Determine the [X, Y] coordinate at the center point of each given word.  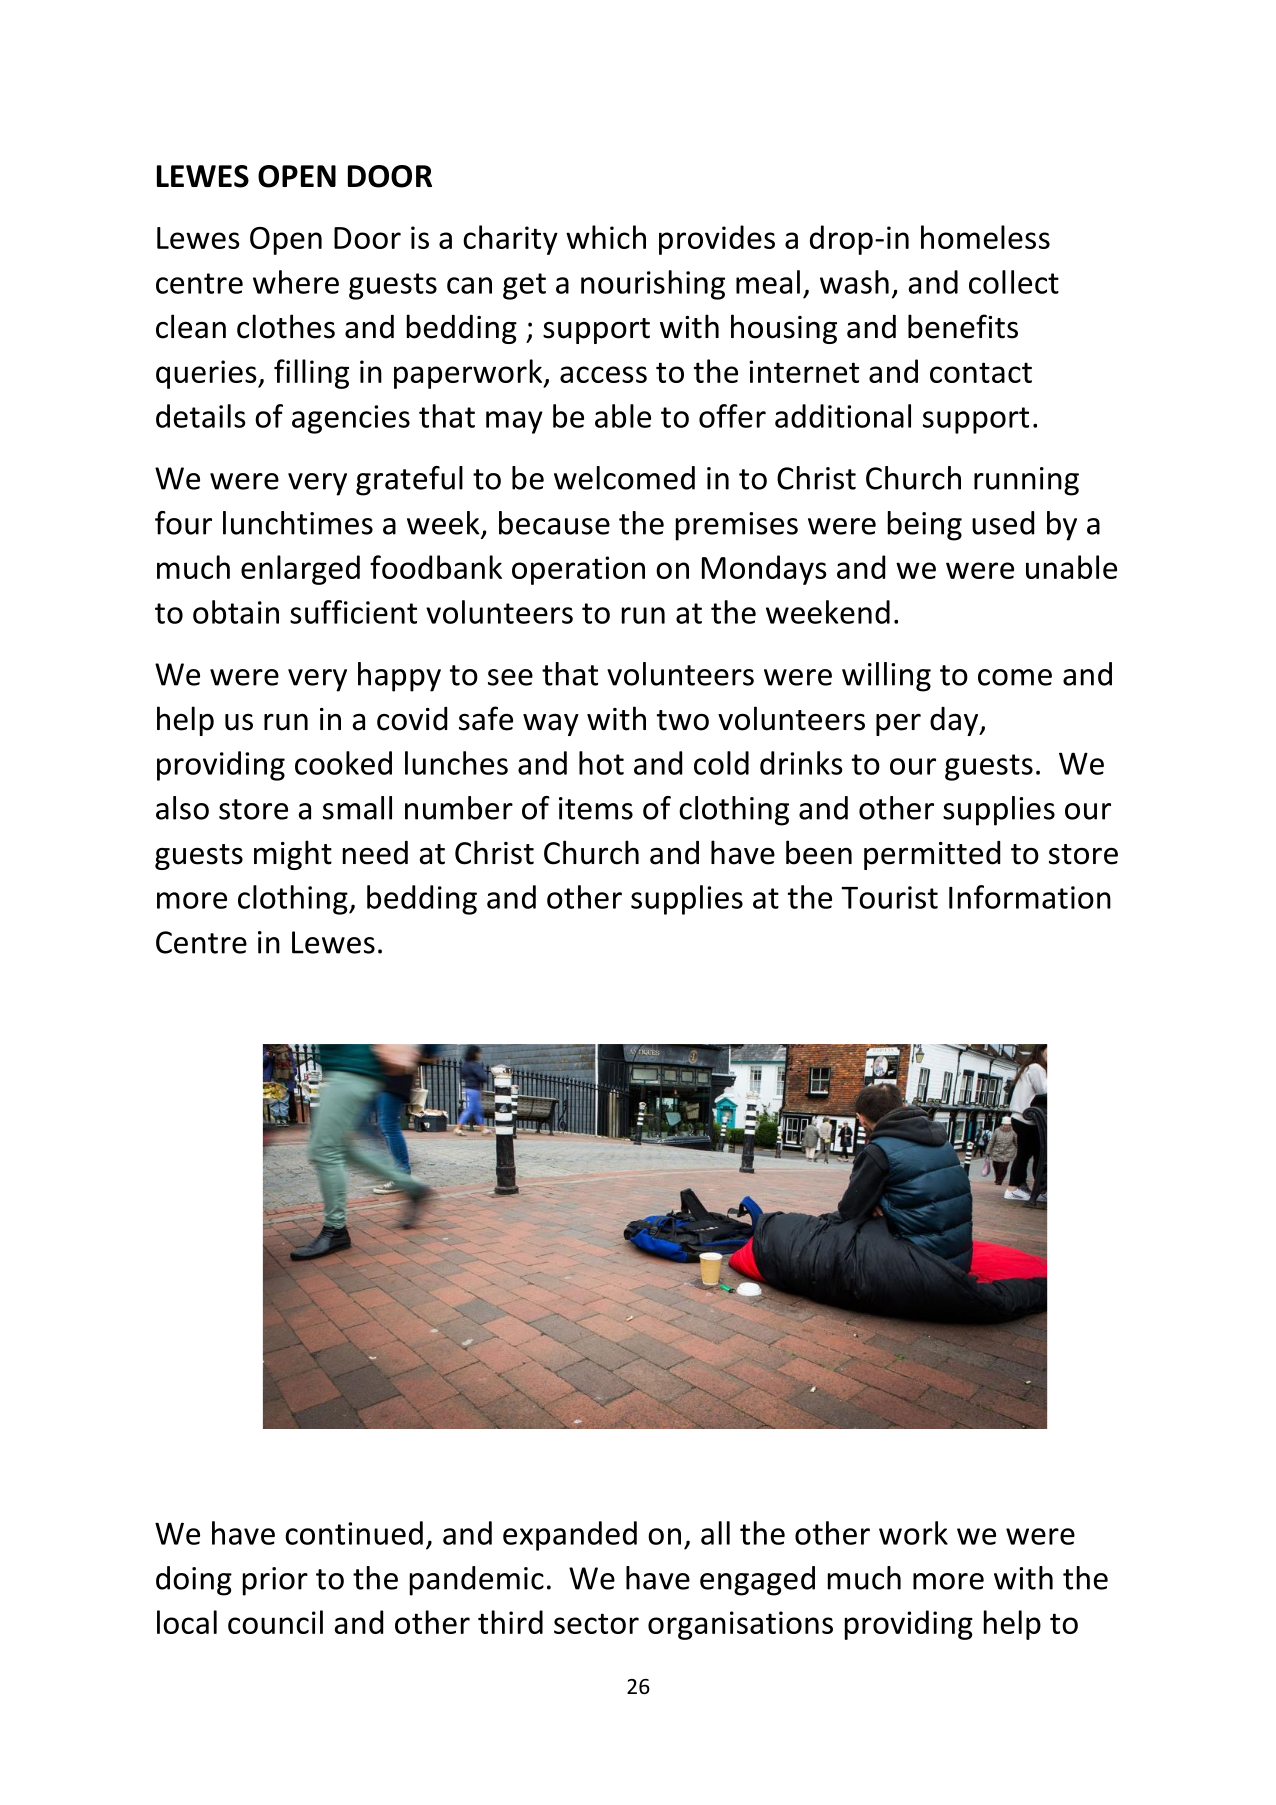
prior [275, 1581]
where [296, 282]
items [596, 808]
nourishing [653, 285]
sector [596, 1623]
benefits [963, 326]
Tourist [889, 897]
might [293, 855]
